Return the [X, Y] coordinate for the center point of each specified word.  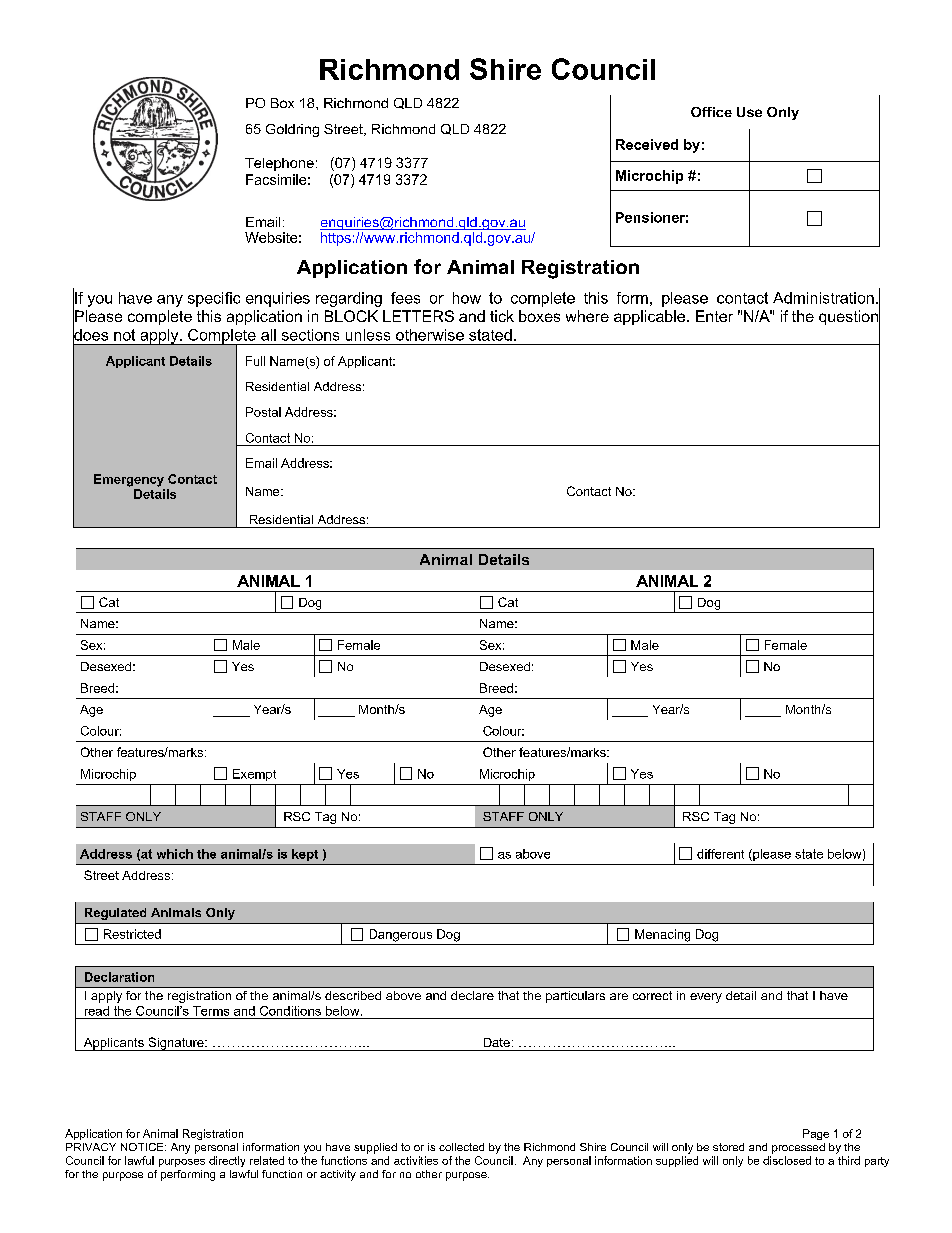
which [175, 854]
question [849, 318]
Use [749, 112]
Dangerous [401, 935]
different [720, 854]
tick [502, 316]
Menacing [662, 935]
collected [461, 1147]
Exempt [254, 775]
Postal [263, 412]
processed [798, 1148]
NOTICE [143, 1147]
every [706, 998]
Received [647, 144]
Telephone [279, 164]
